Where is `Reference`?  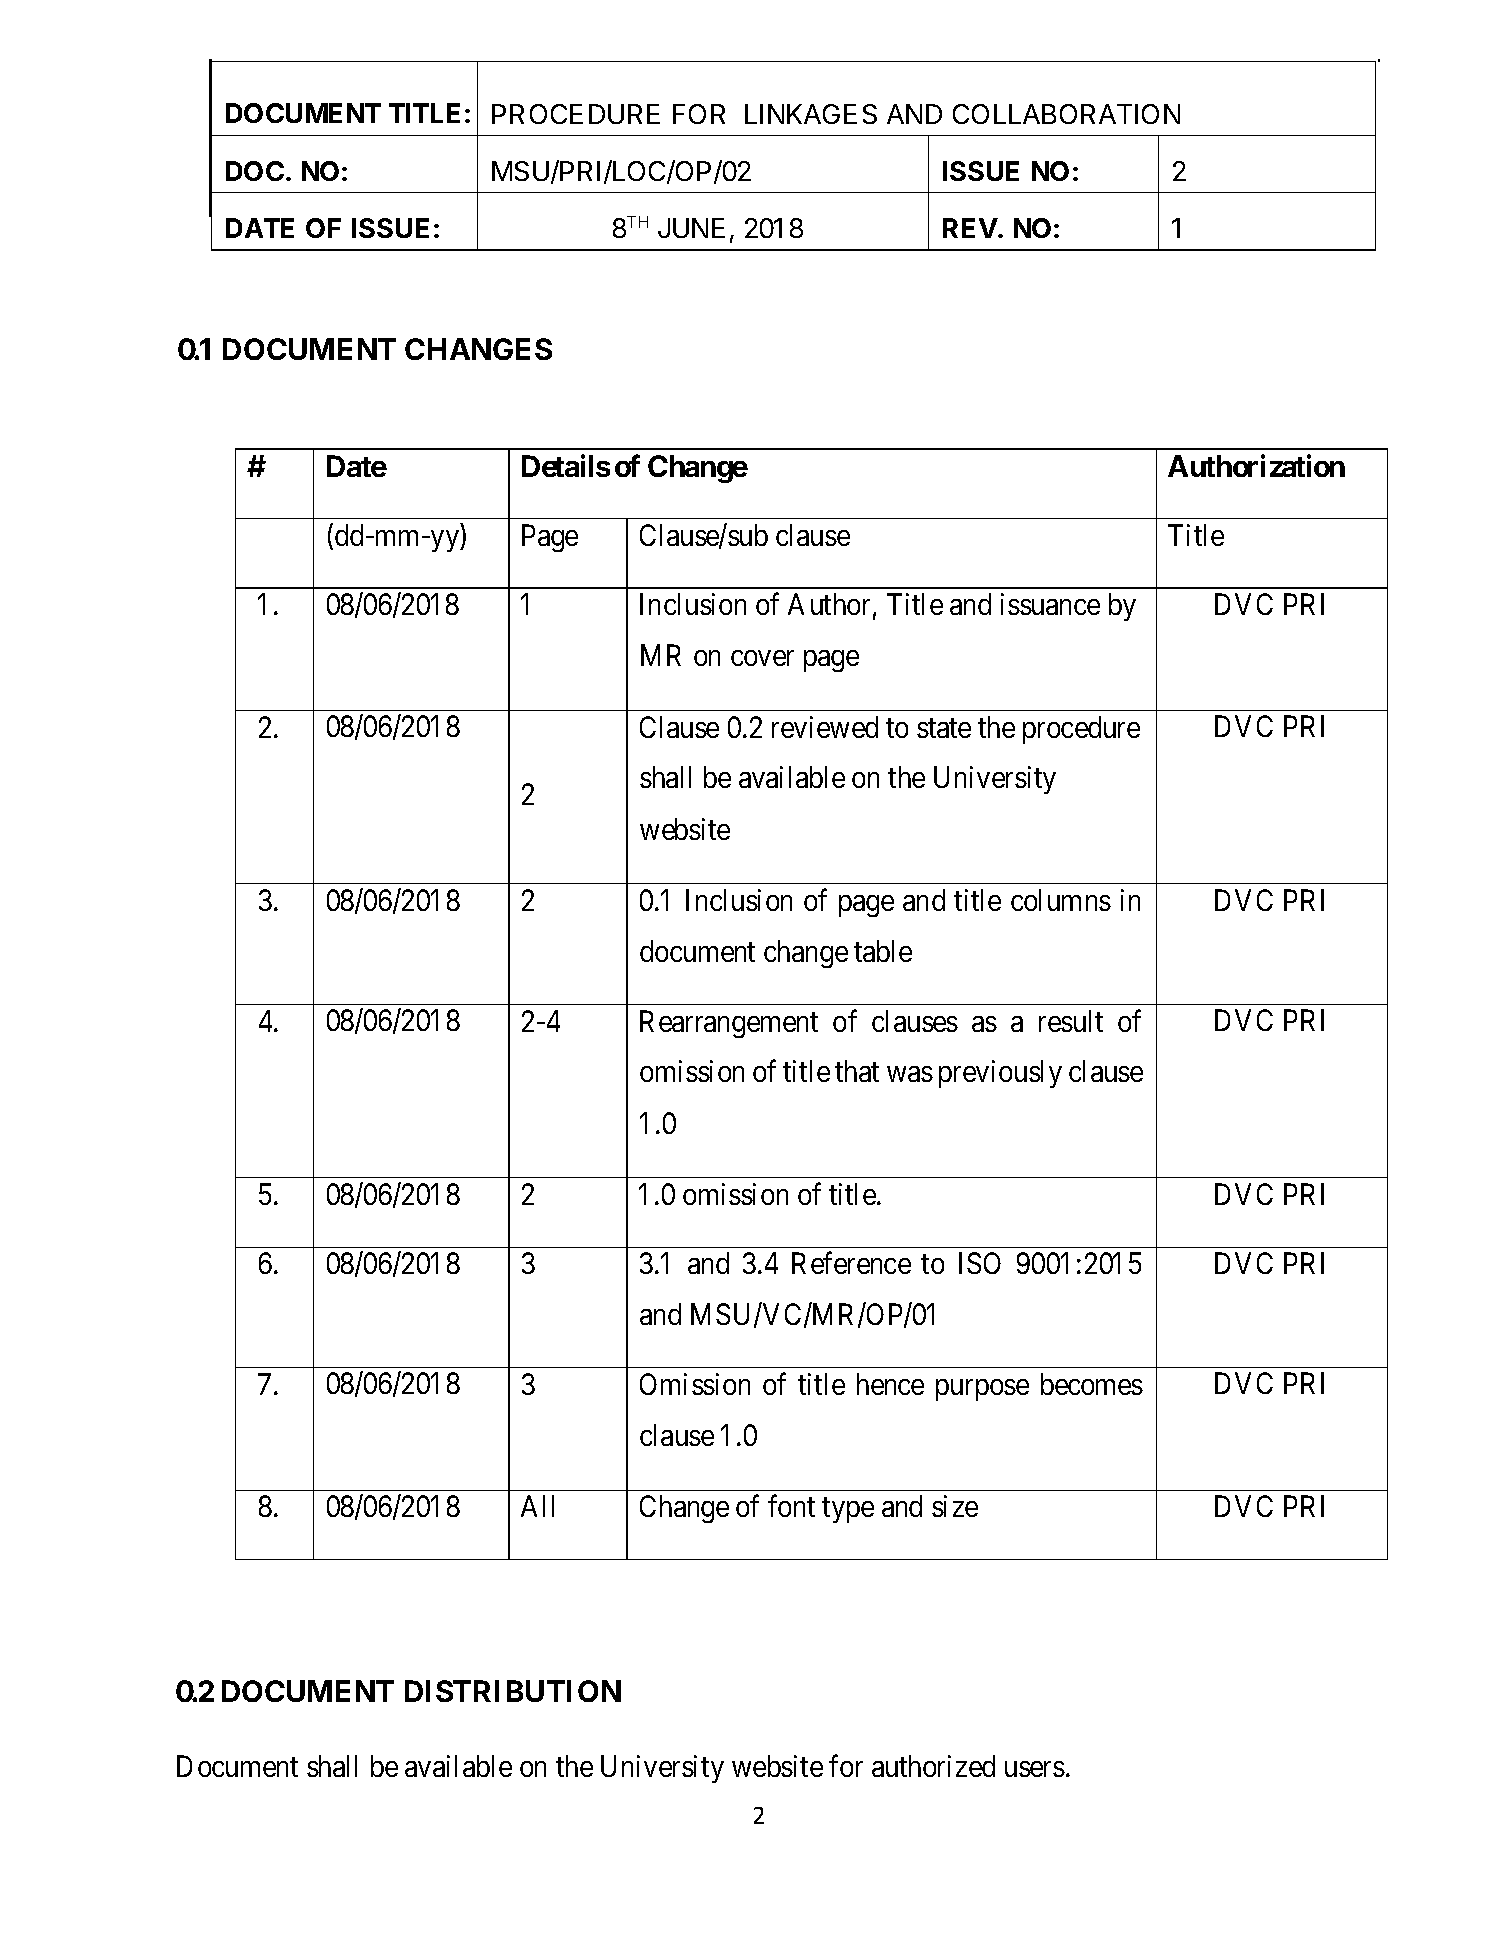
Reference is located at coordinates (851, 1263).
